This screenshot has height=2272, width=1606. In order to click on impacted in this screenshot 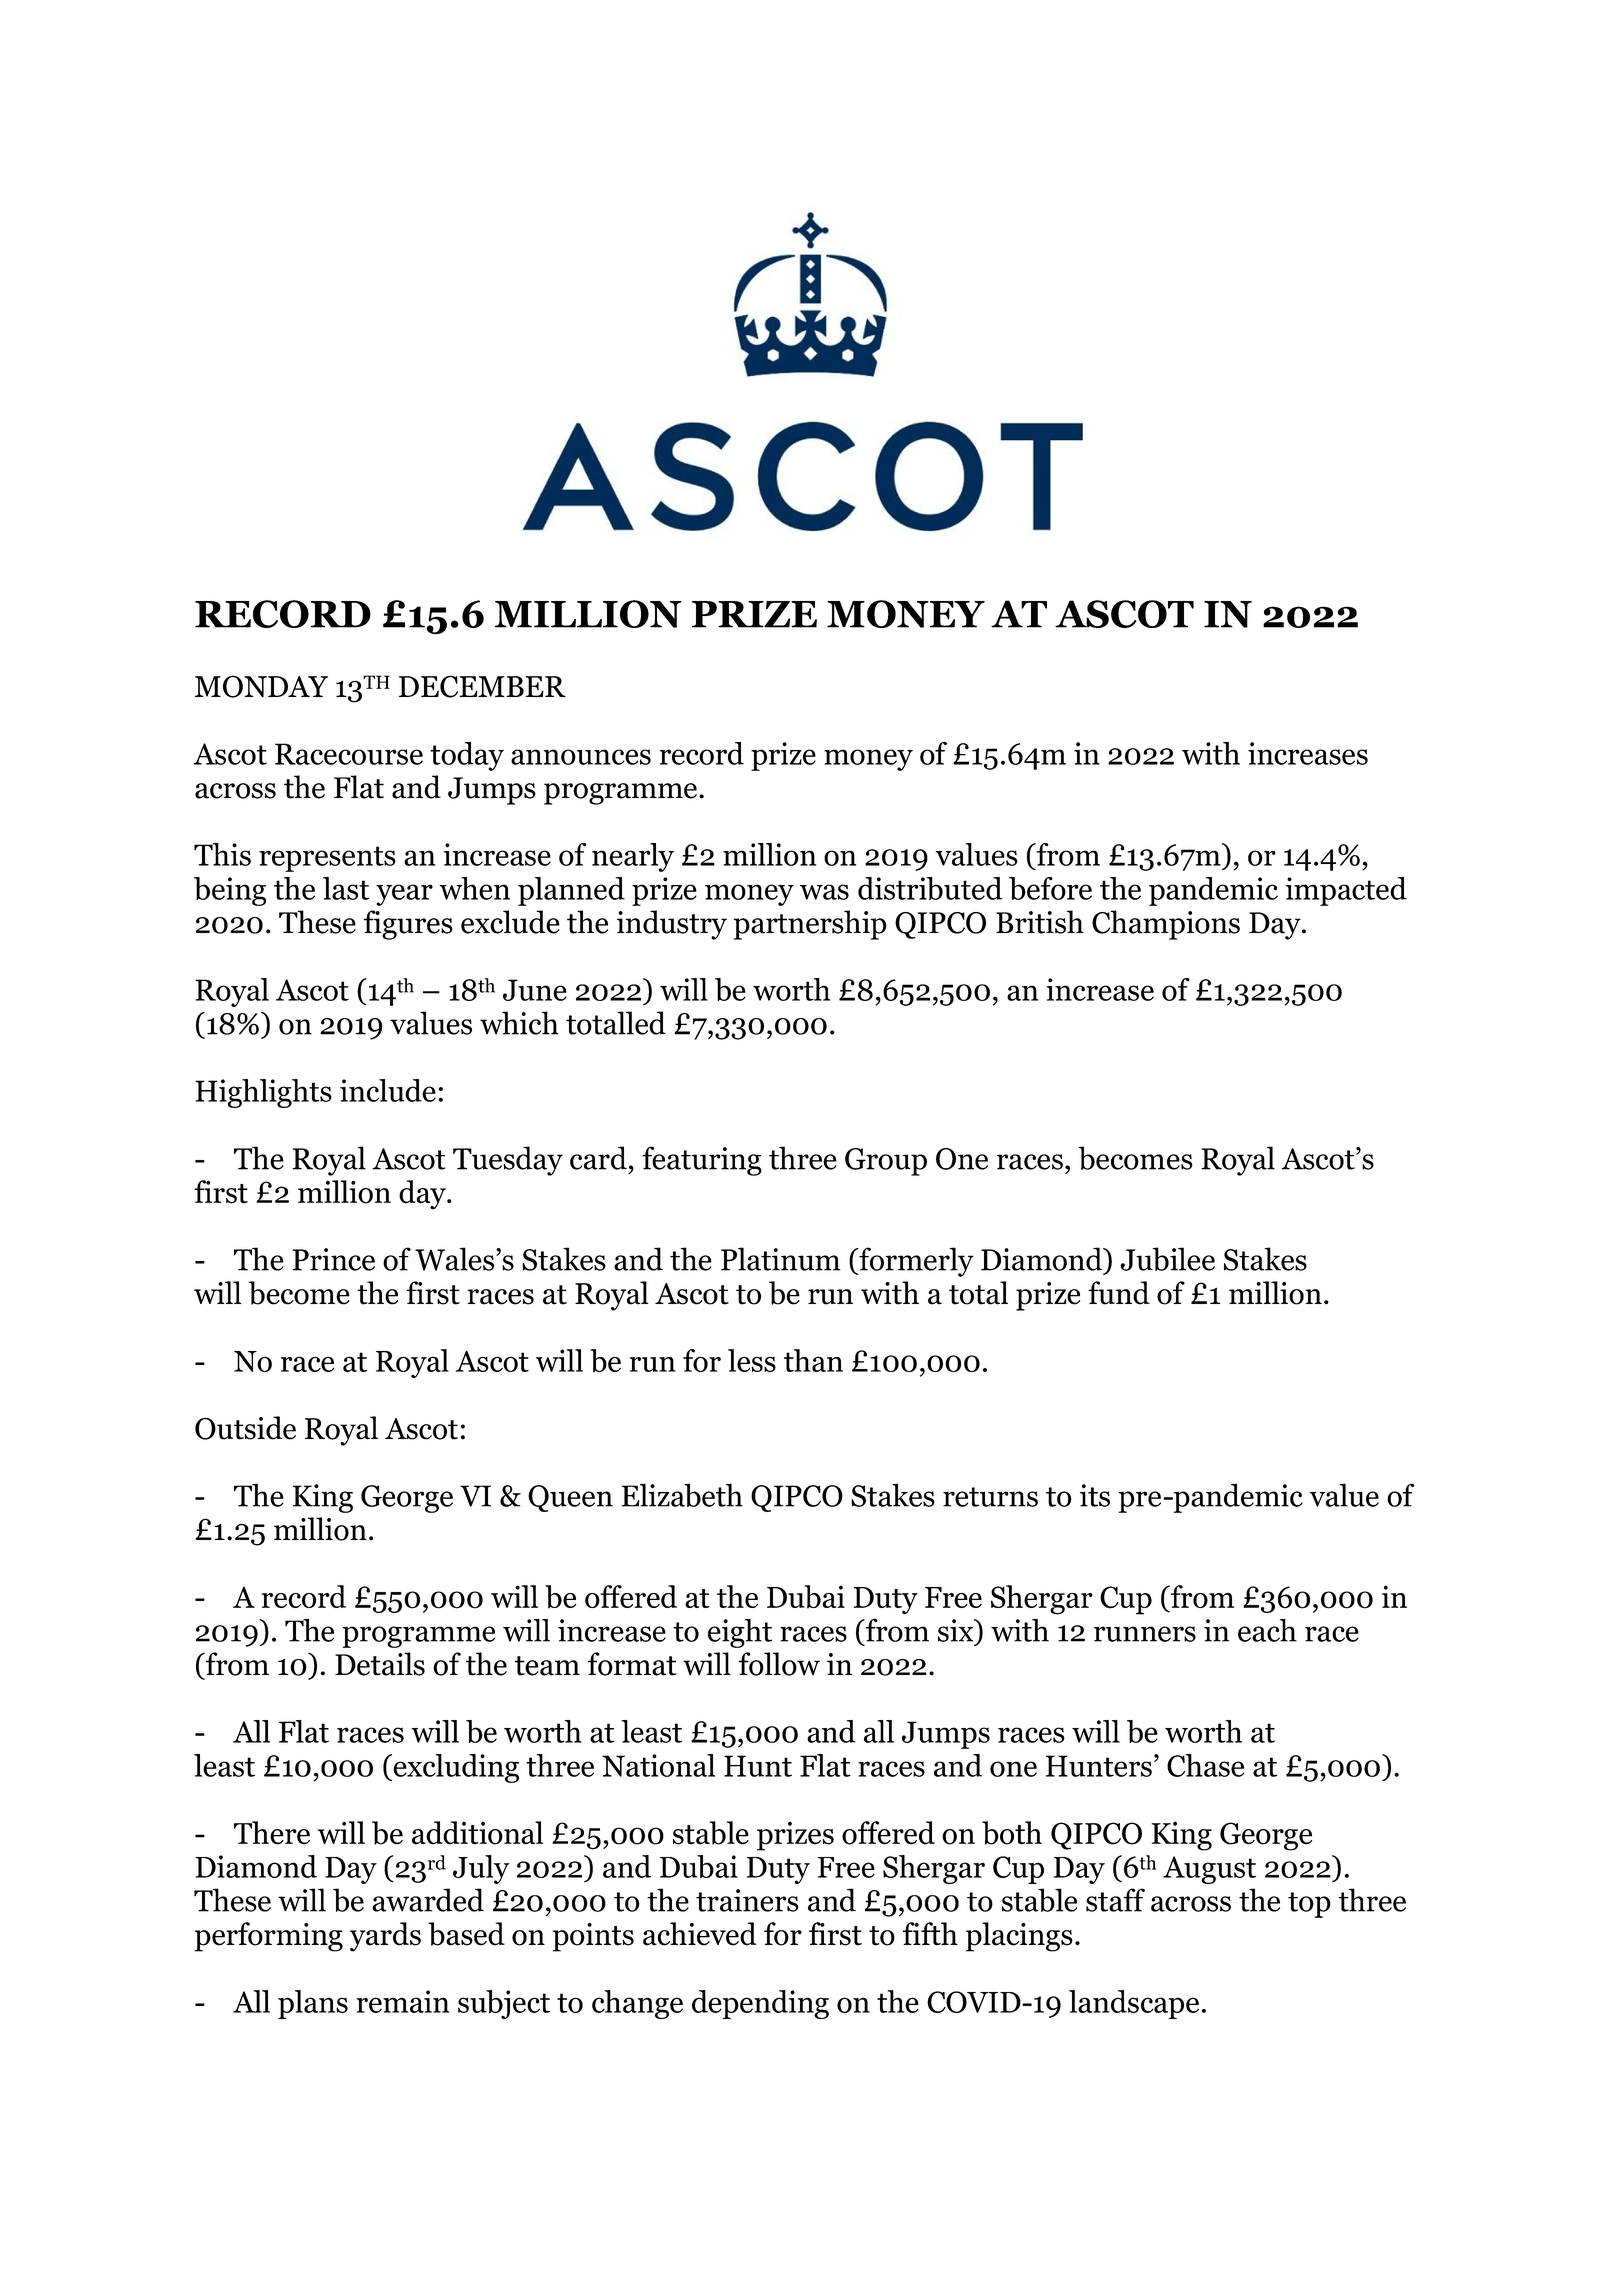, I will do `click(1346, 891)`.
